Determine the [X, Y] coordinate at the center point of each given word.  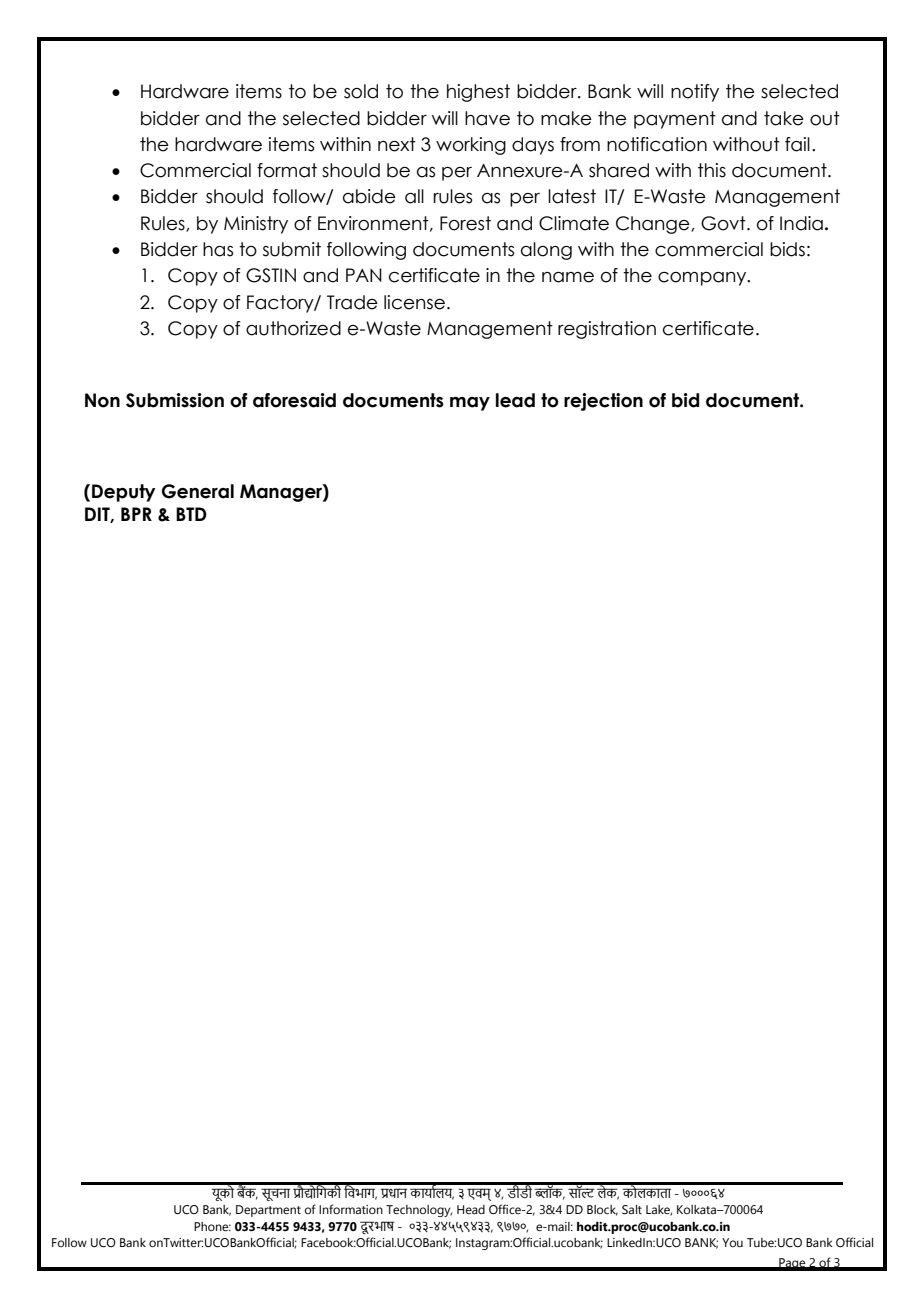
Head [471, 1209]
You [732, 1242]
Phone [212, 1226]
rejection [603, 402]
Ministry [256, 225]
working [471, 146]
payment [675, 120]
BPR [136, 514]
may [470, 404]
